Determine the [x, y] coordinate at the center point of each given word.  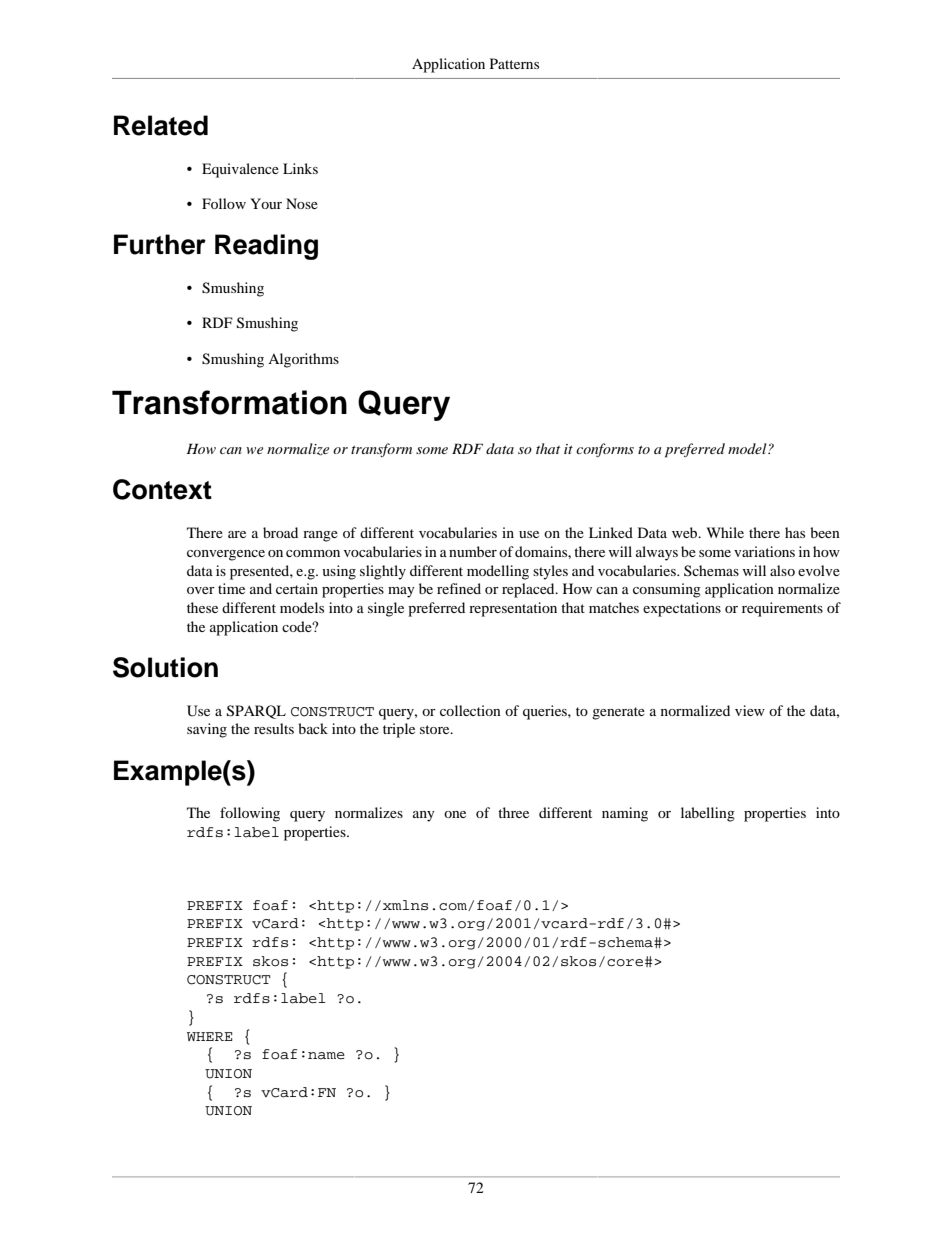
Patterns [514, 63]
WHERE [209, 1036]
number [473, 551]
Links [300, 168]
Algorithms [303, 360]
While [725, 532]
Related [161, 125]
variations [764, 551]
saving [207, 730]
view [750, 710]
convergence [226, 555]
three [513, 812]
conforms [605, 450]
